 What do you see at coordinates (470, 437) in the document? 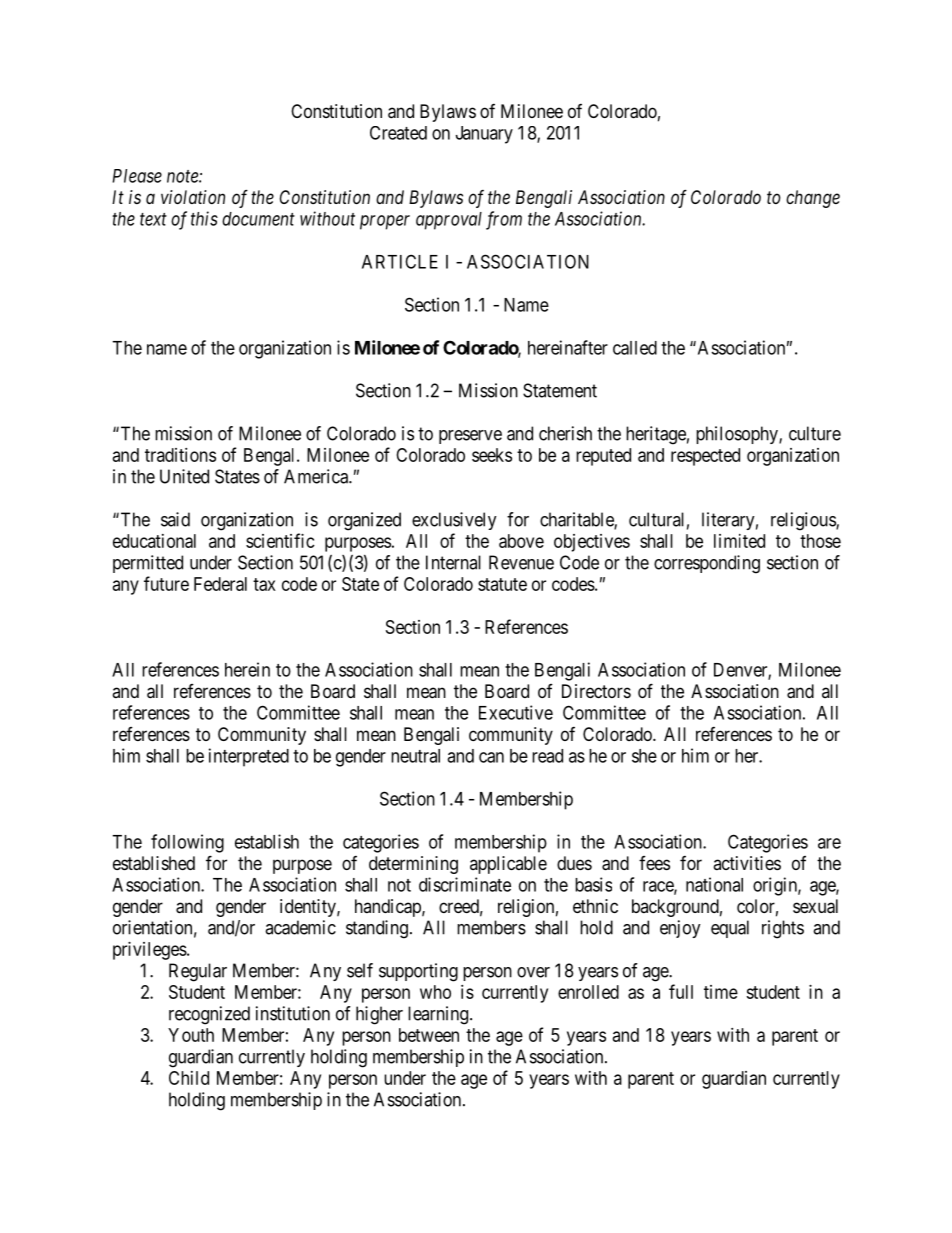
I see `preserve` at bounding box center [470, 437].
